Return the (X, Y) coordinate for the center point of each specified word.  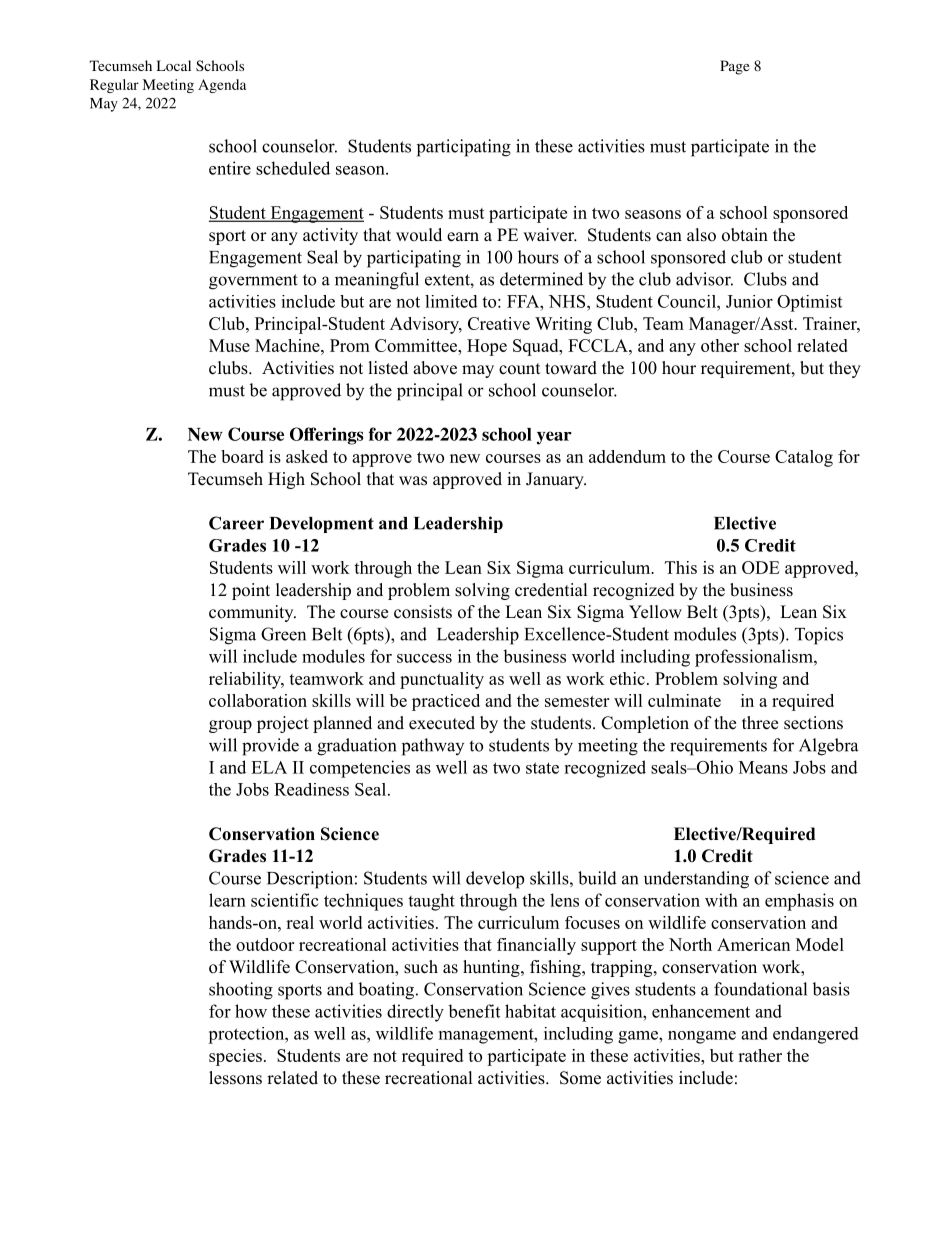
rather (760, 1055)
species (235, 1057)
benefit (474, 1011)
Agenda (222, 86)
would (419, 235)
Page (734, 67)
